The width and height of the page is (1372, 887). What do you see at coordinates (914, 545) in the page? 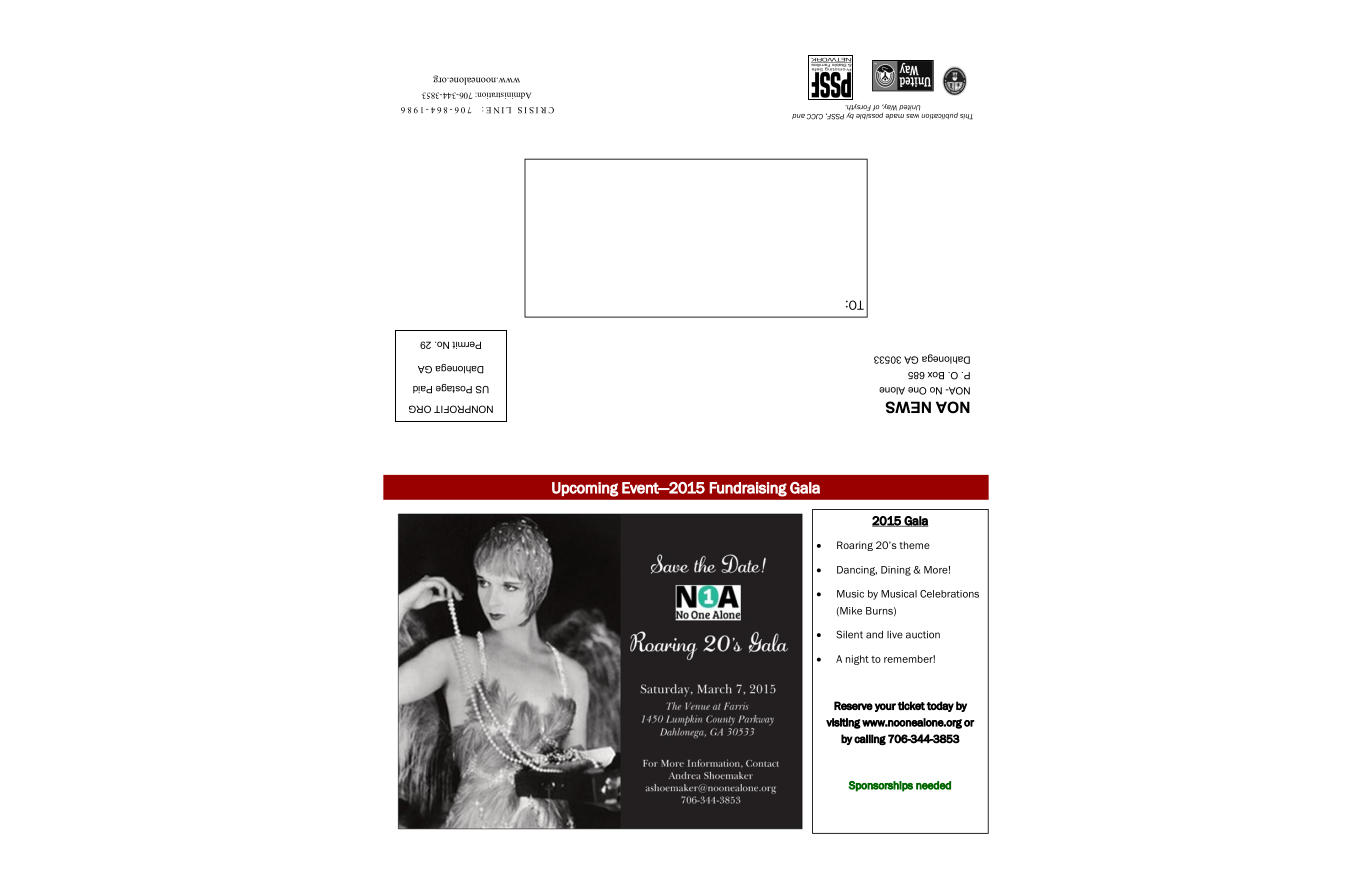
I see `theme` at bounding box center [914, 545].
